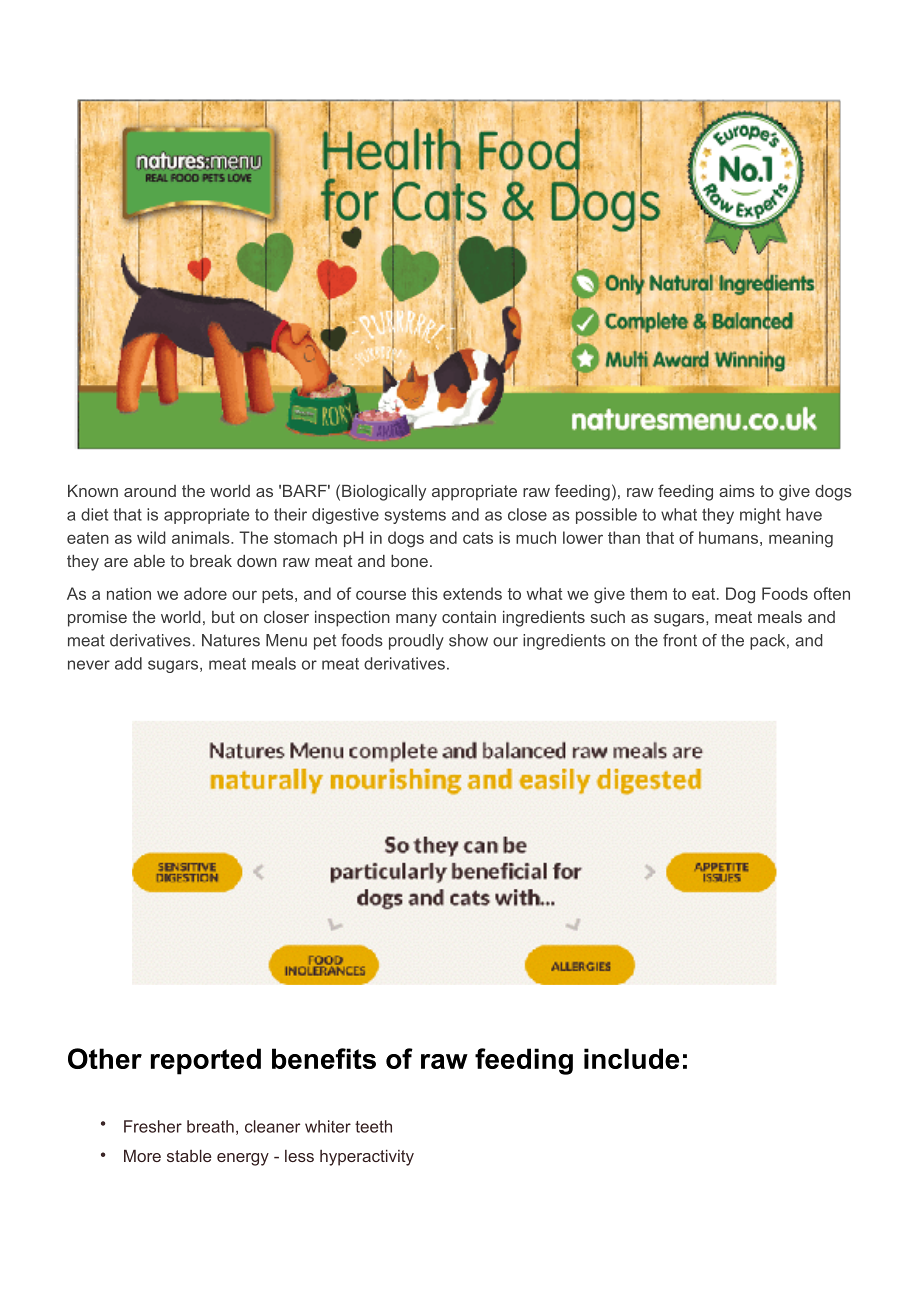 This image has height=1308, width=924. Describe the element at coordinates (128, 663) in the image. I see `add` at that location.
